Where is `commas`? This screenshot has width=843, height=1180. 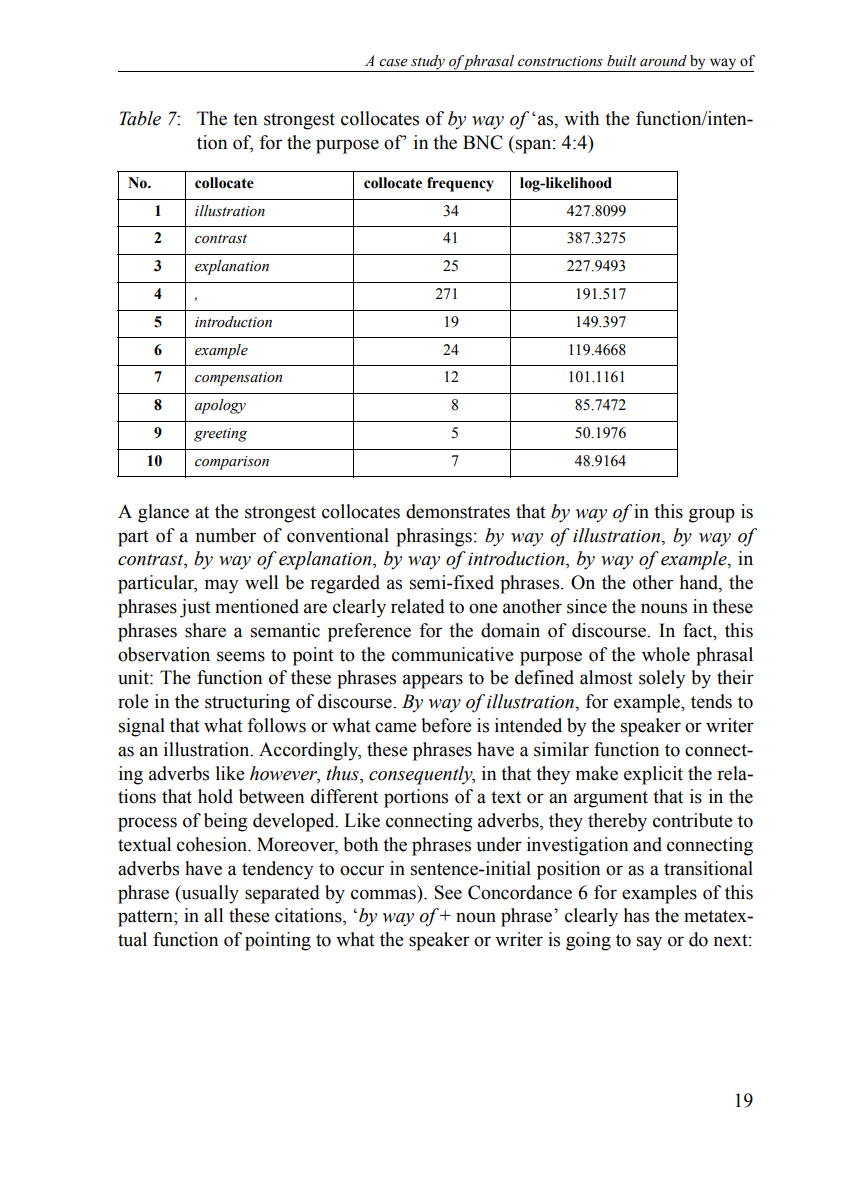 commas is located at coordinates (383, 894).
